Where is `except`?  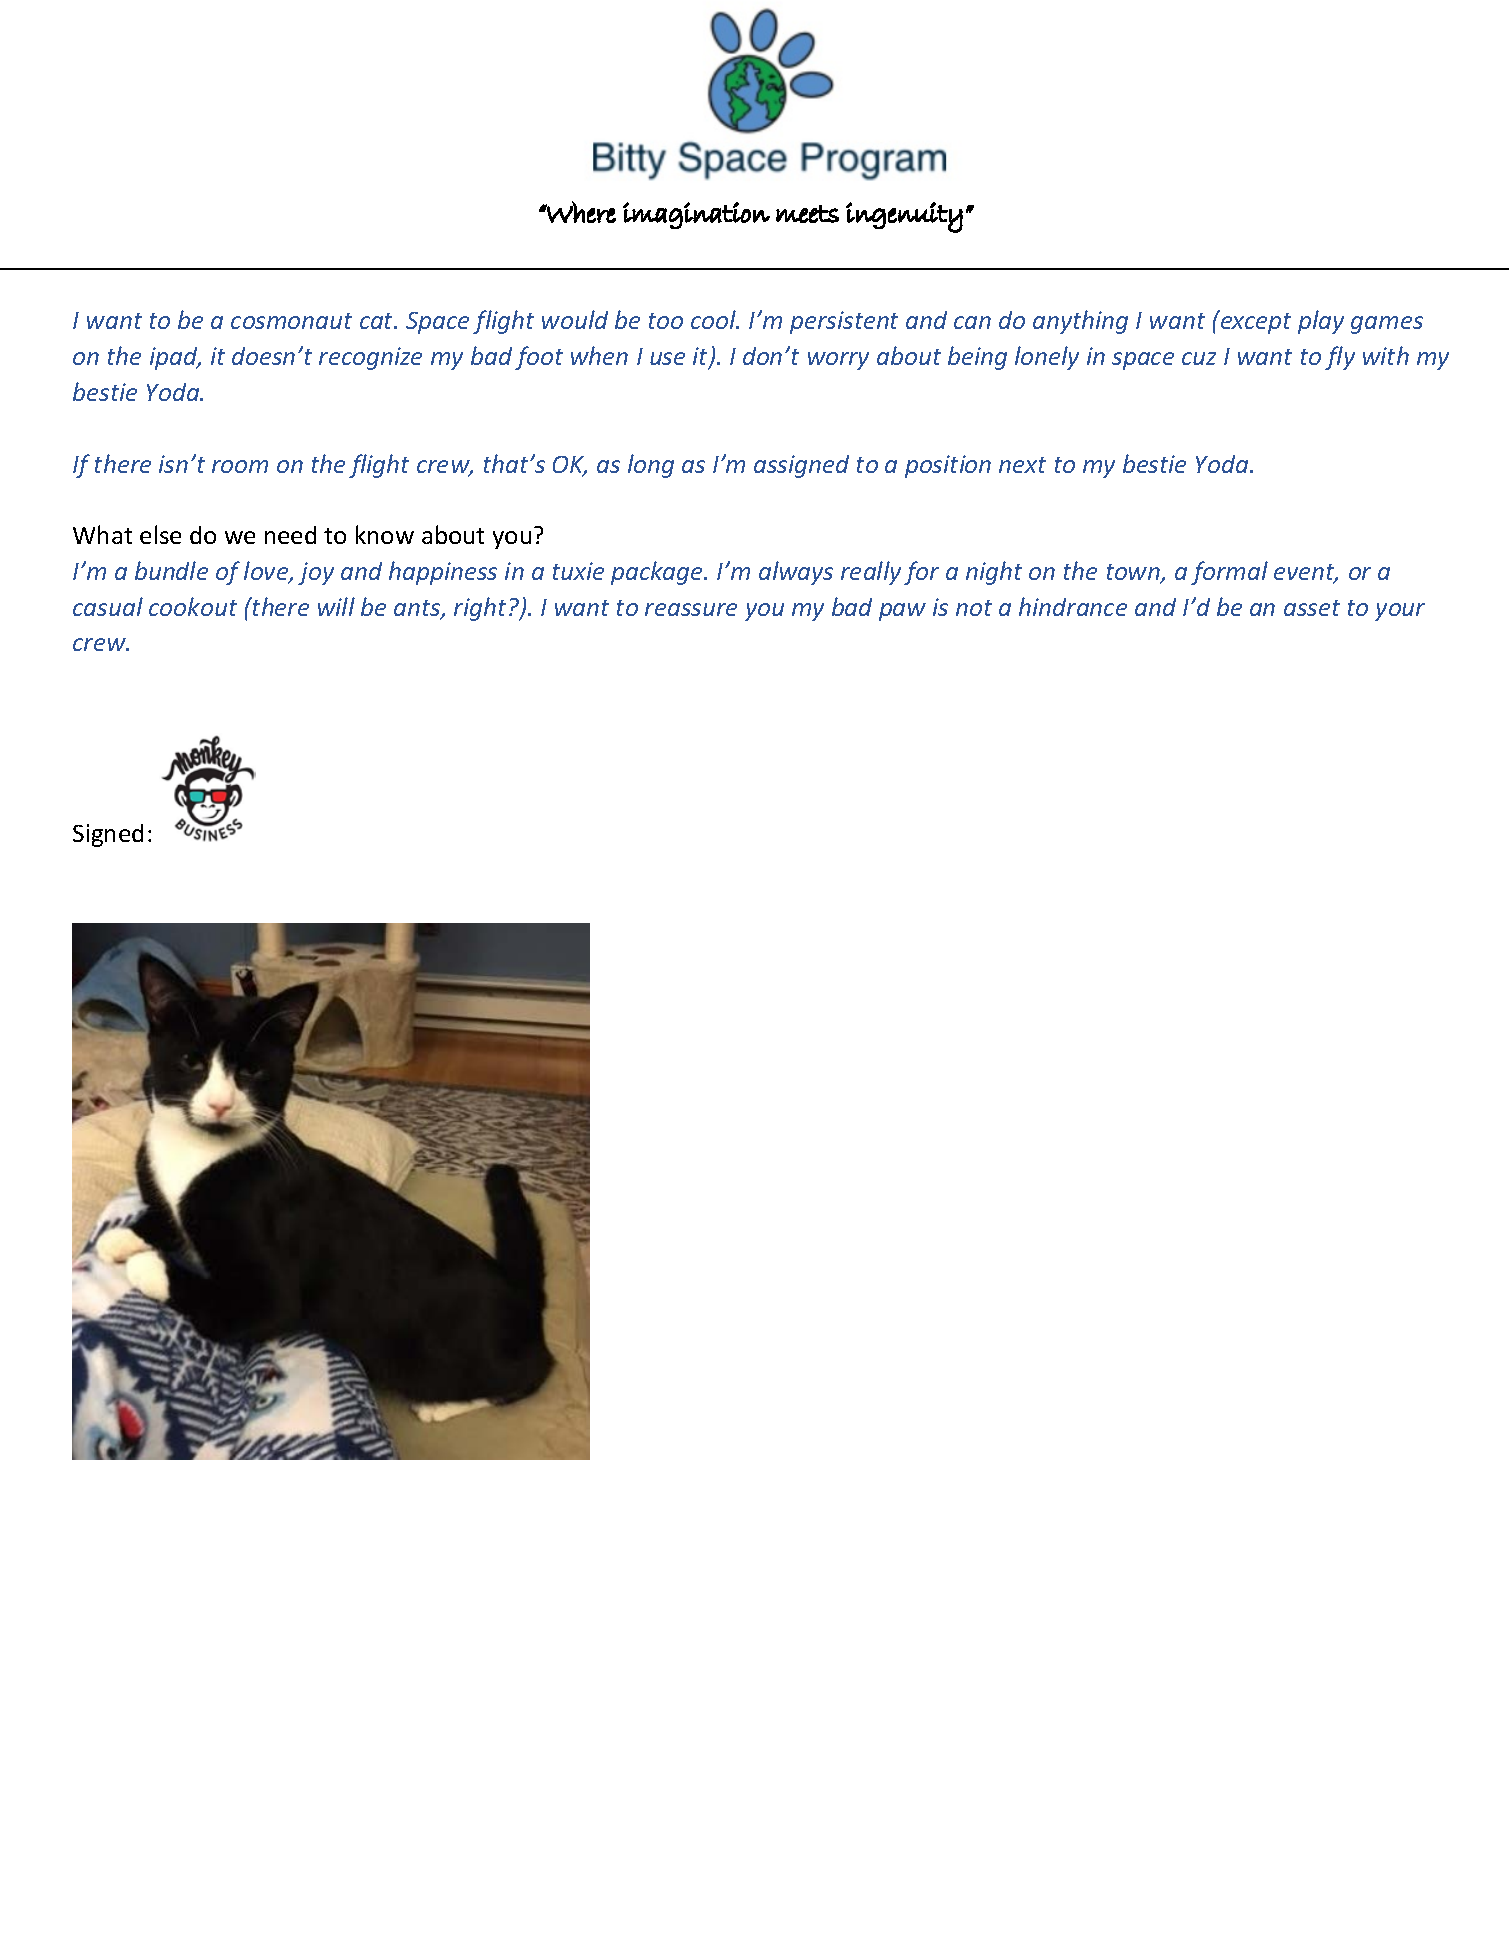 except is located at coordinates (1256, 323).
